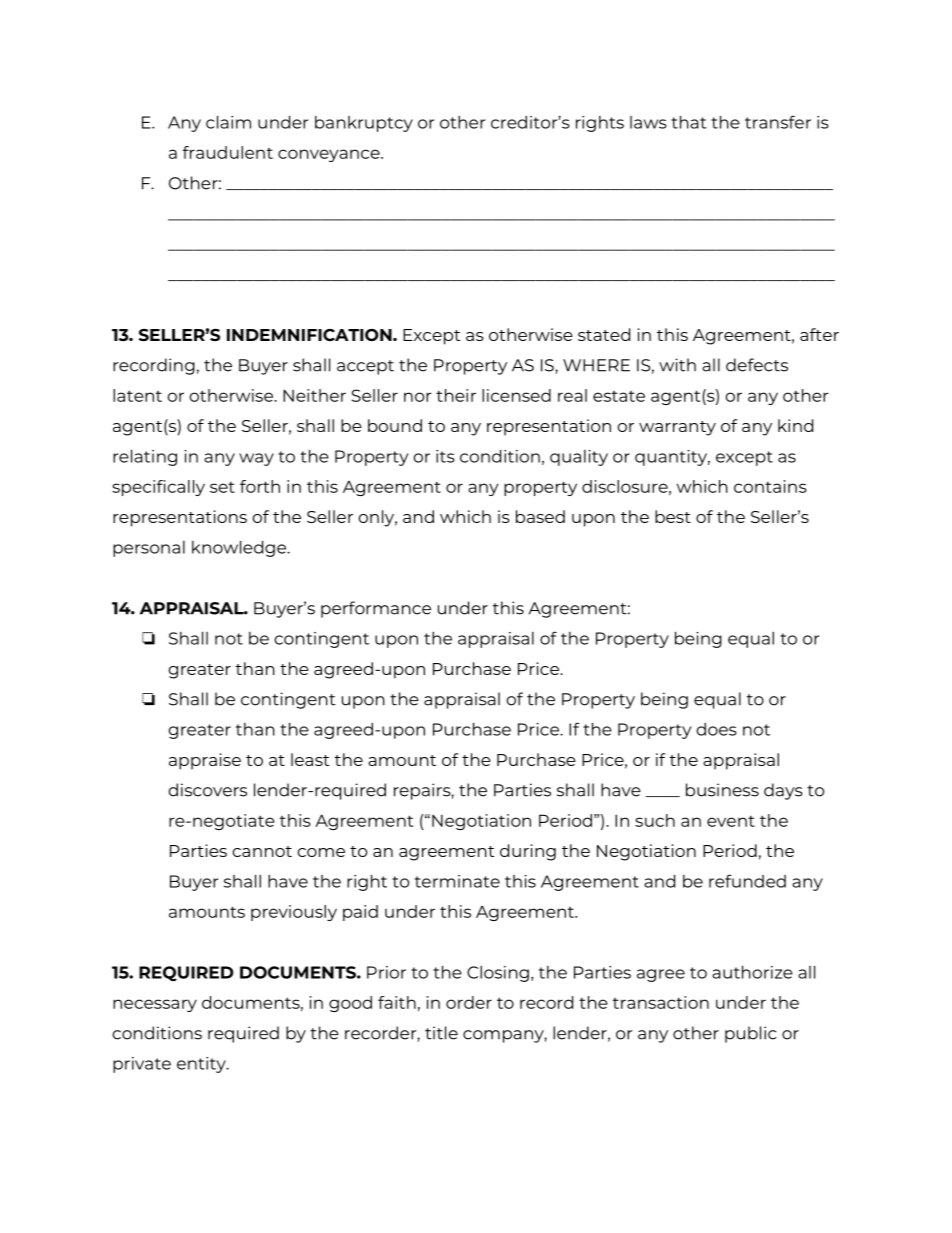 This page has width=952, height=1233. Describe the element at coordinates (228, 152) in the page. I see `fraudulent` at that location.
